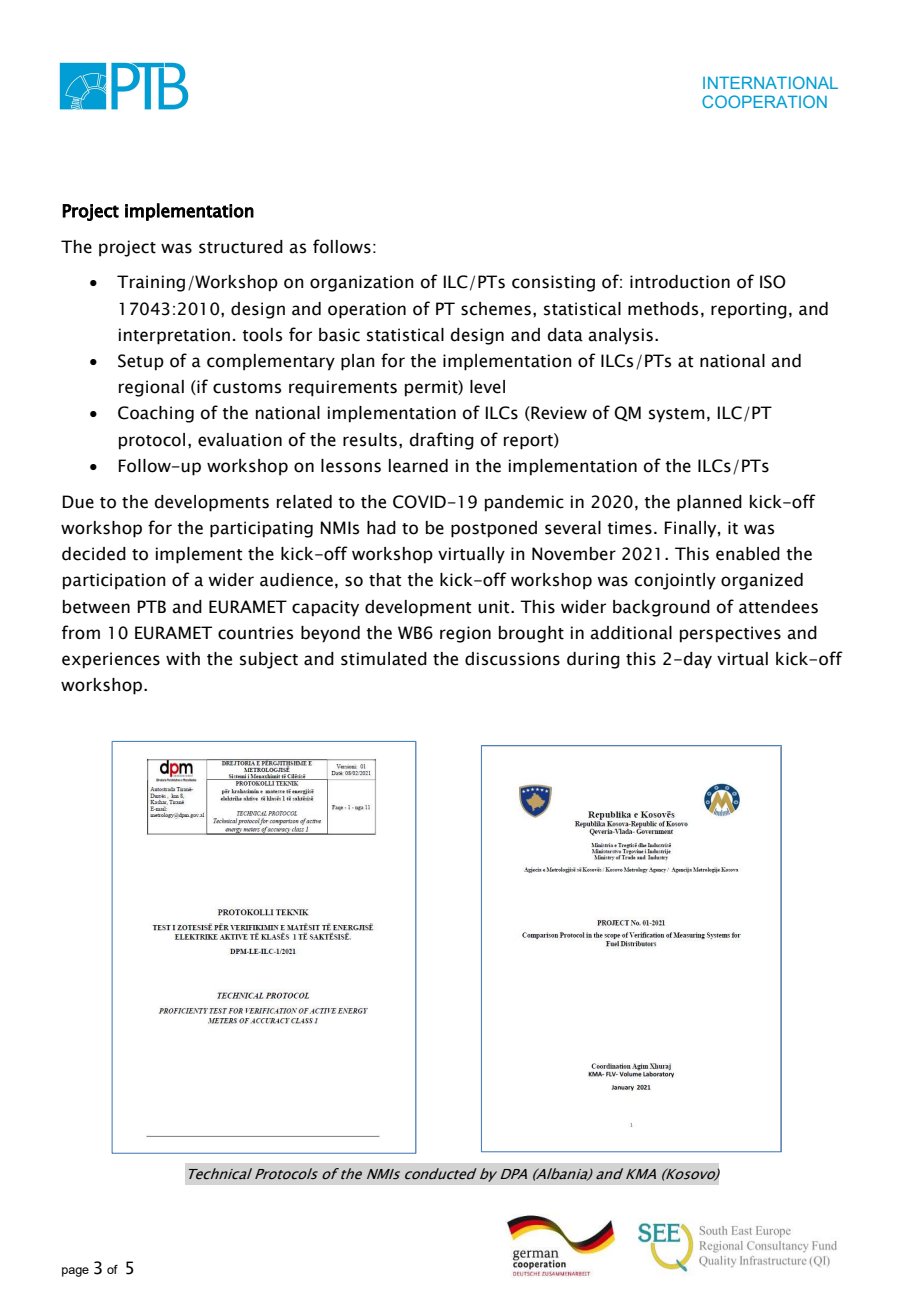  What do you see at coordinates (174, 336) in the screenshot?
I see `interpretation` at bounding box center [174, 336].
